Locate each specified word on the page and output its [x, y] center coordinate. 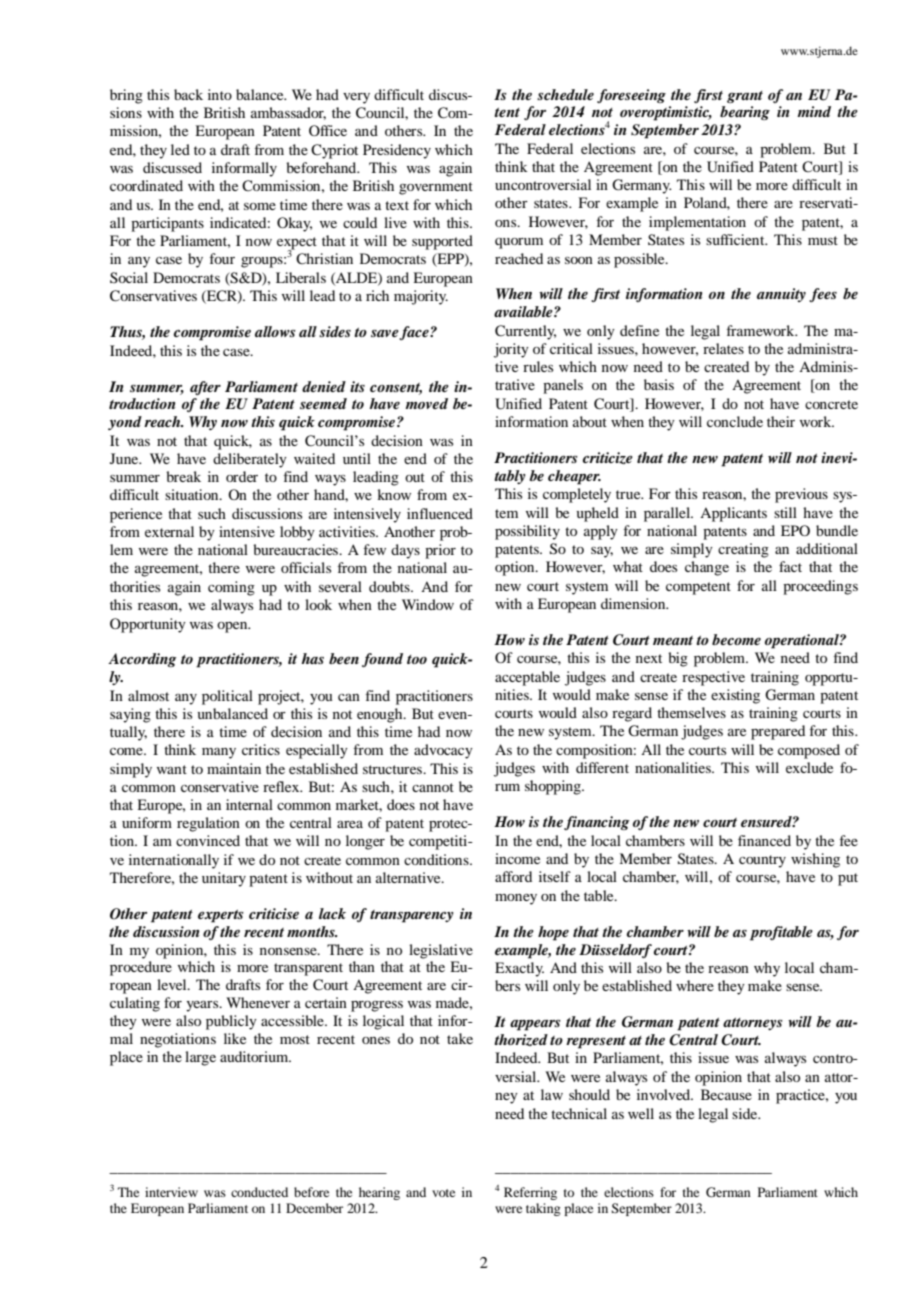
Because [726, 1094]
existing [735, 696]
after [205, 388]
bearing [745, 113]
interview [171, 1192]
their [781, 421]
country [762, 861]
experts [221, 916]
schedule [565, 94]
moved [426, 403]
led [180, 149]
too [417, 659]
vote [443, 1193]
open [233, 627]
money [516, 899]
